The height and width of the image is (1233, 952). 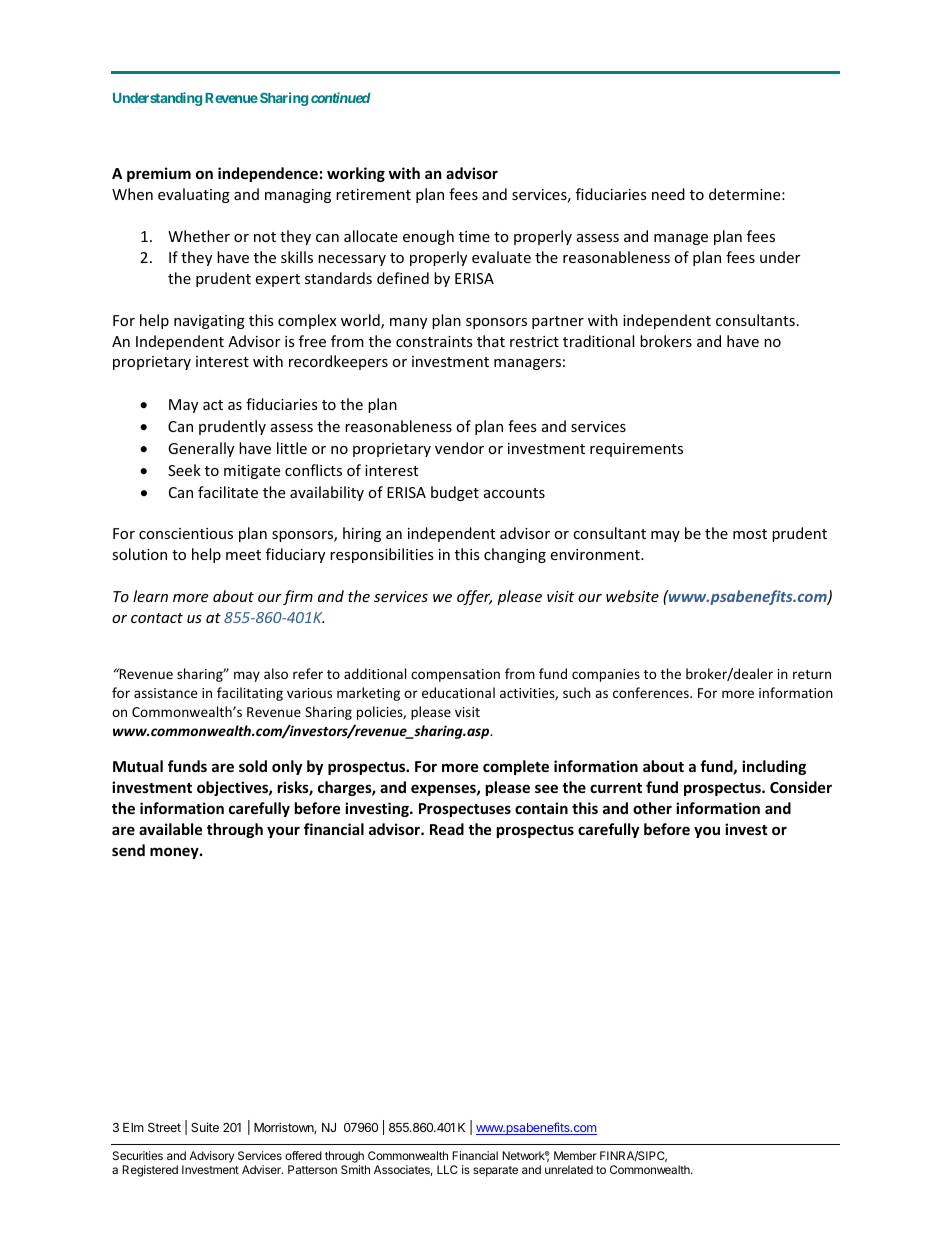 What do you see at coordinates (209, 322) in the image?
I see `navigating` at bounding box center [209, 322].
